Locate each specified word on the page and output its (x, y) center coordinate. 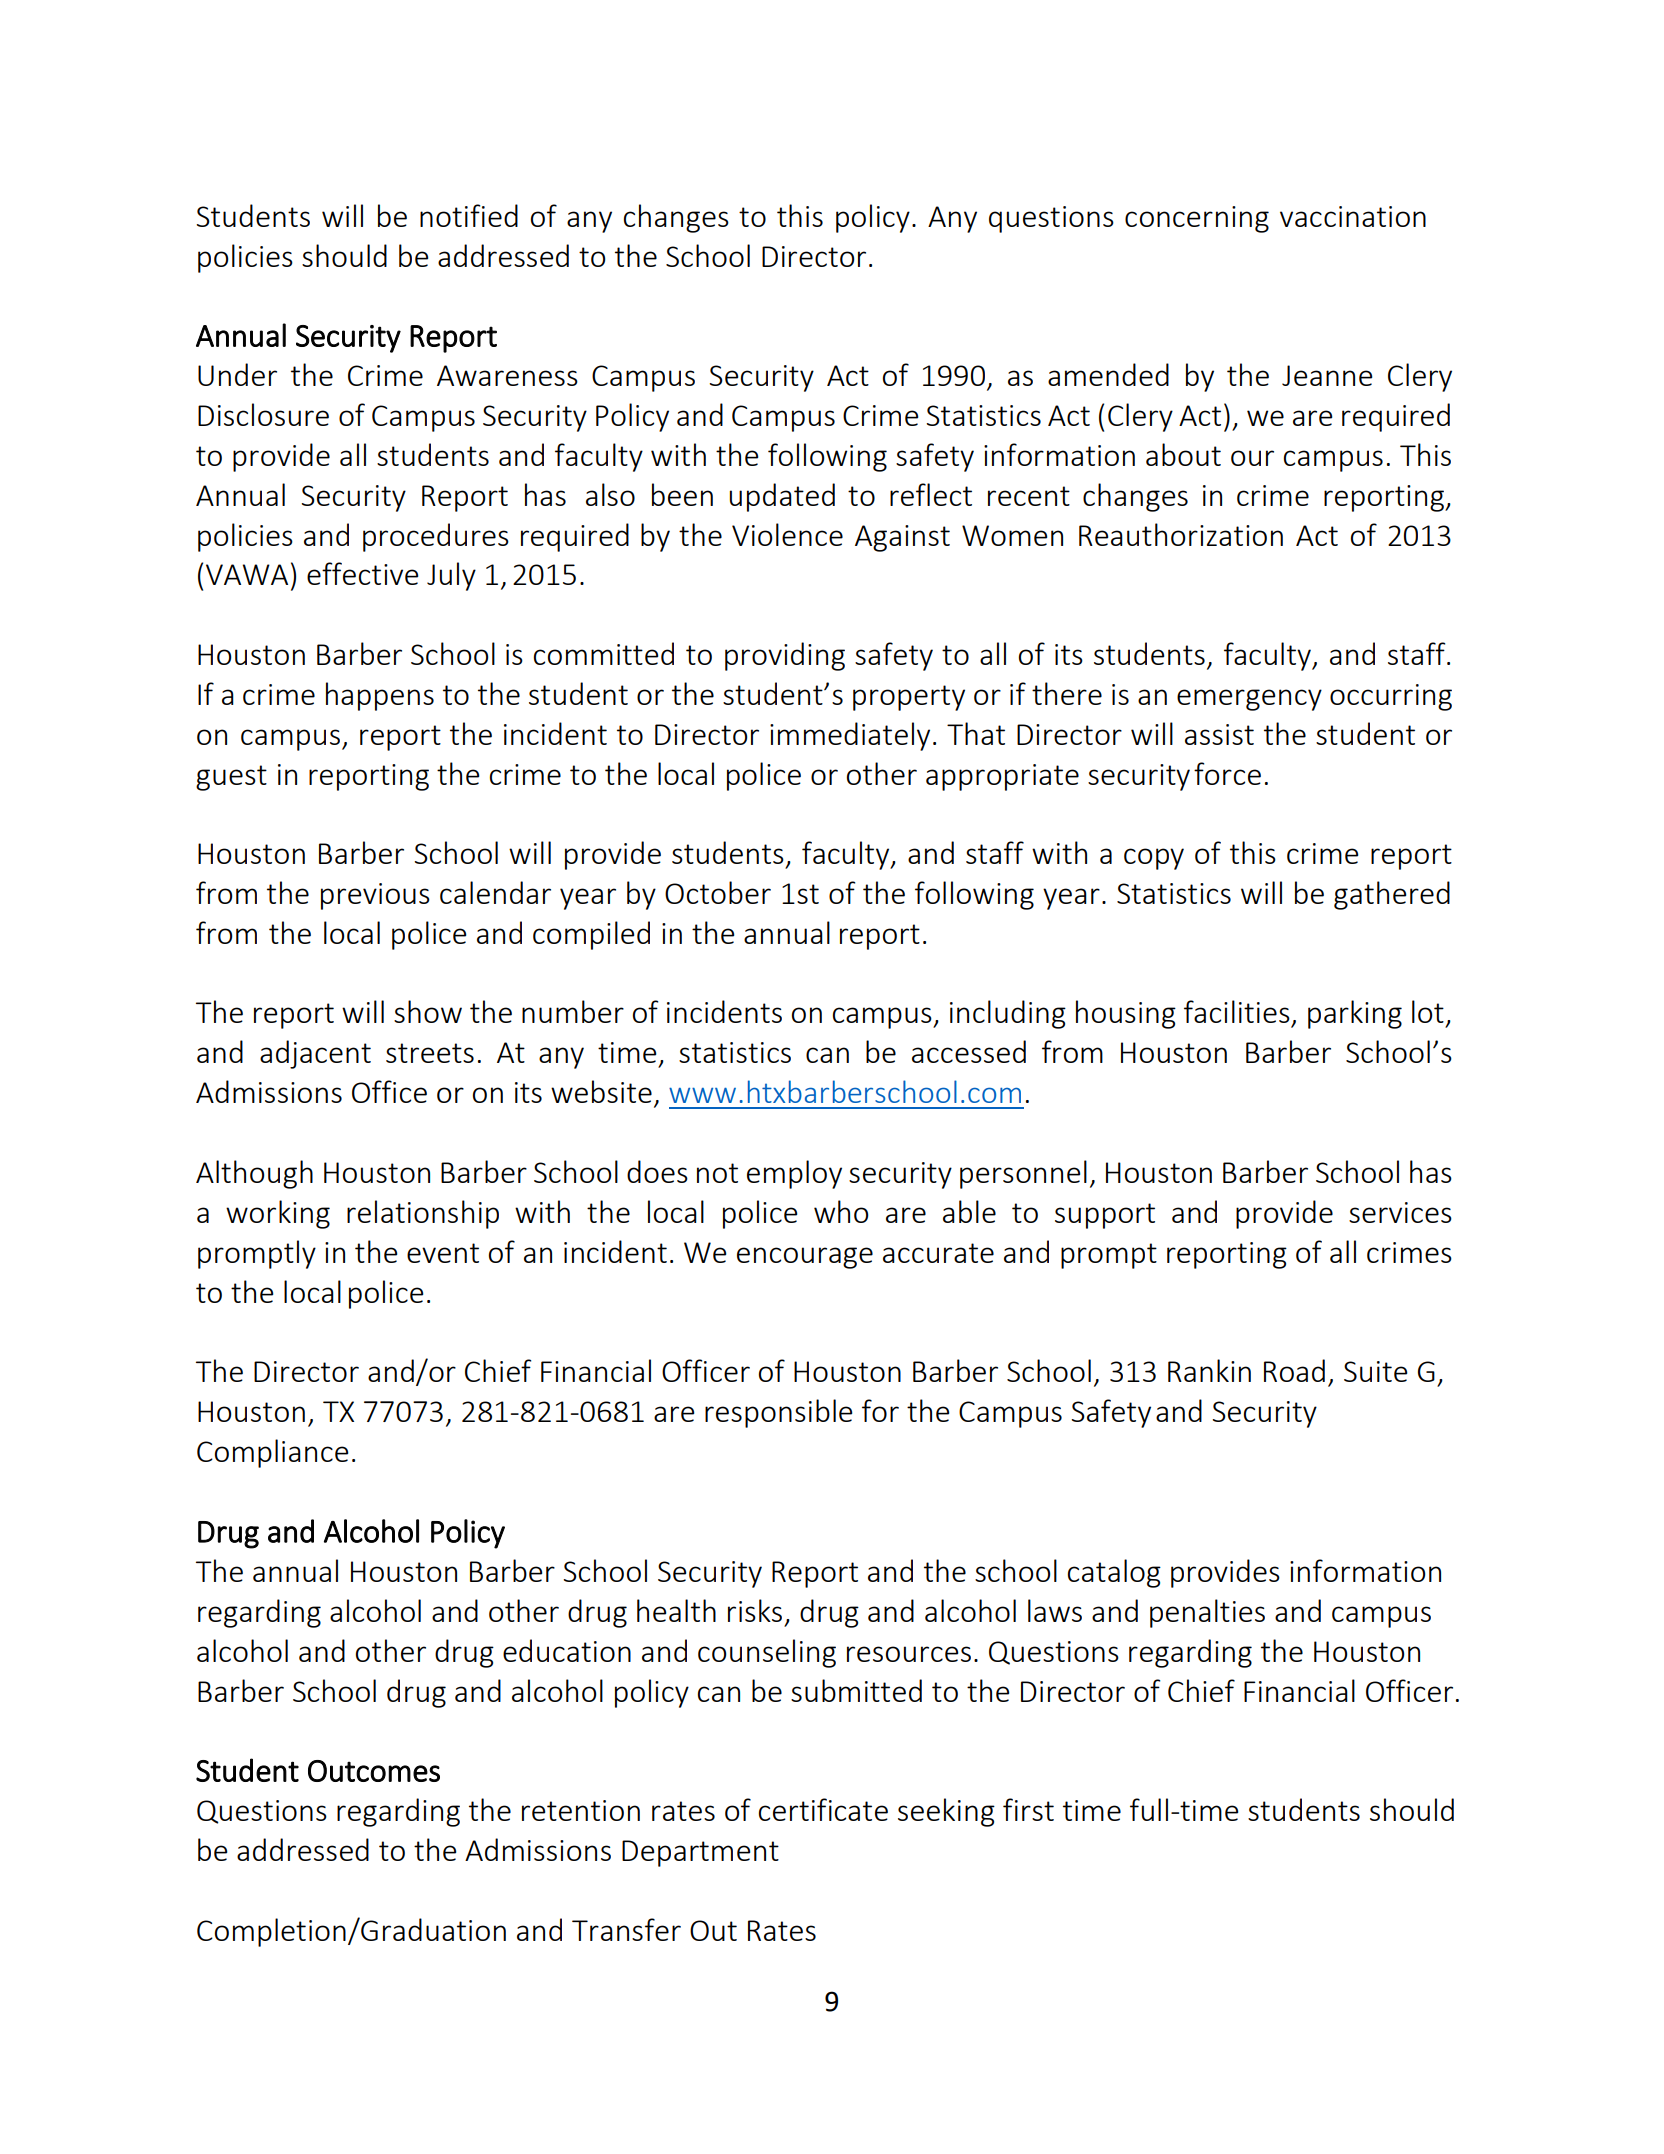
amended (1108, 374)
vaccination (1353, 216)
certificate (823, 1809)
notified (469, 215)
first (1028, 1809)
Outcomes (374, 1771)
